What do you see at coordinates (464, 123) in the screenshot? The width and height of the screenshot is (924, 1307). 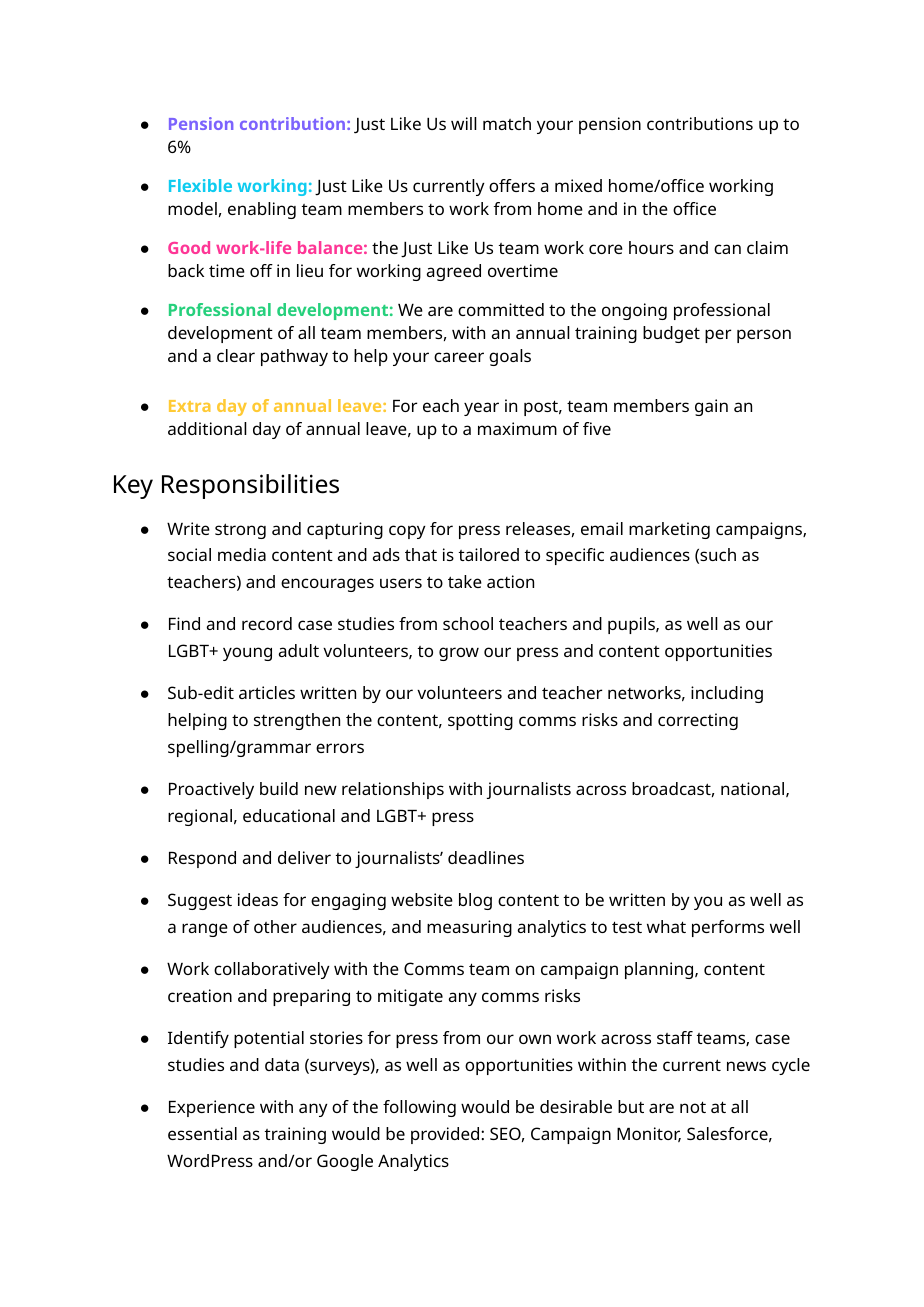 I see `will` at bounding box center [464, 123].
